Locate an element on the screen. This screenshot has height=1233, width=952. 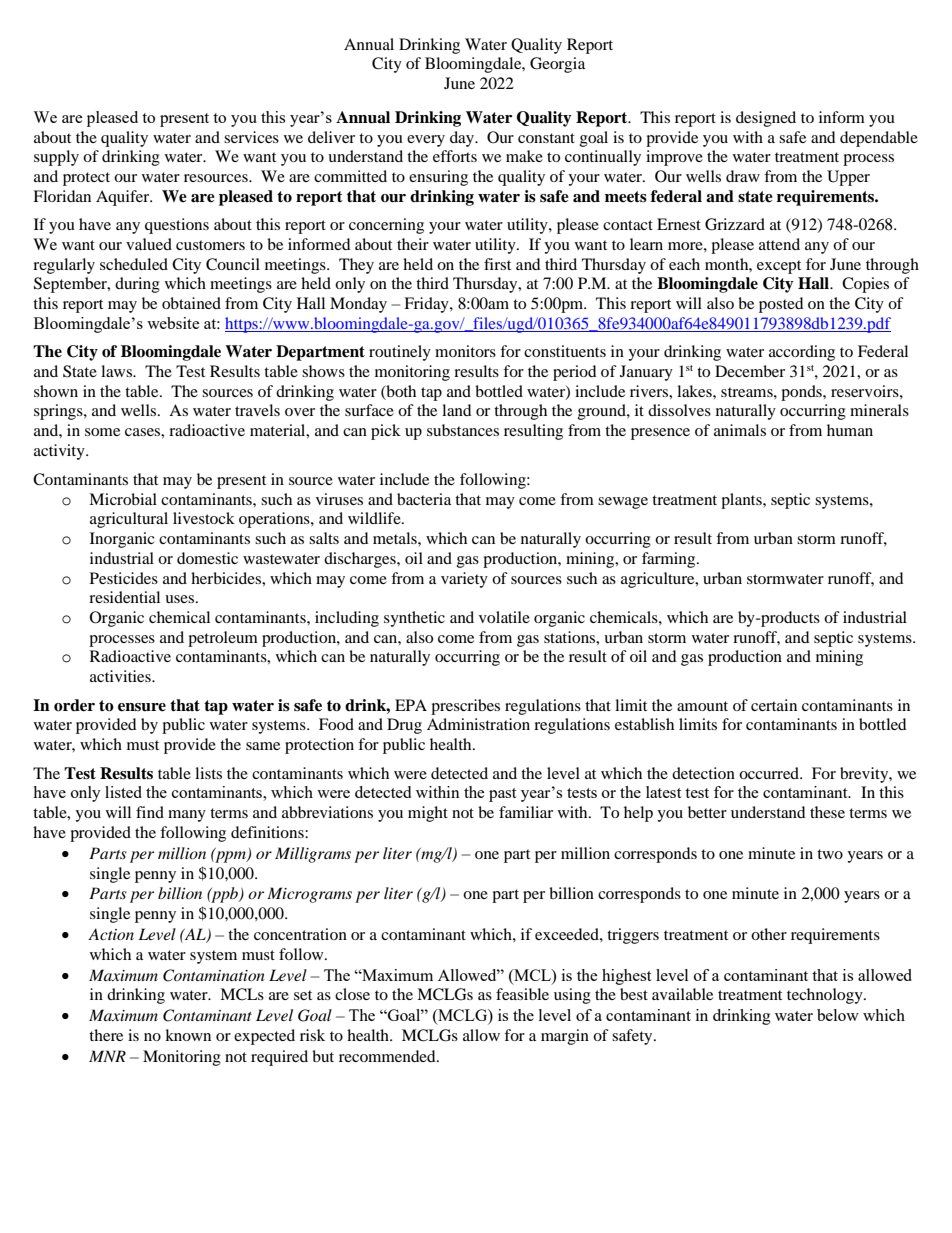
services is located at coordinates (251, 137).
